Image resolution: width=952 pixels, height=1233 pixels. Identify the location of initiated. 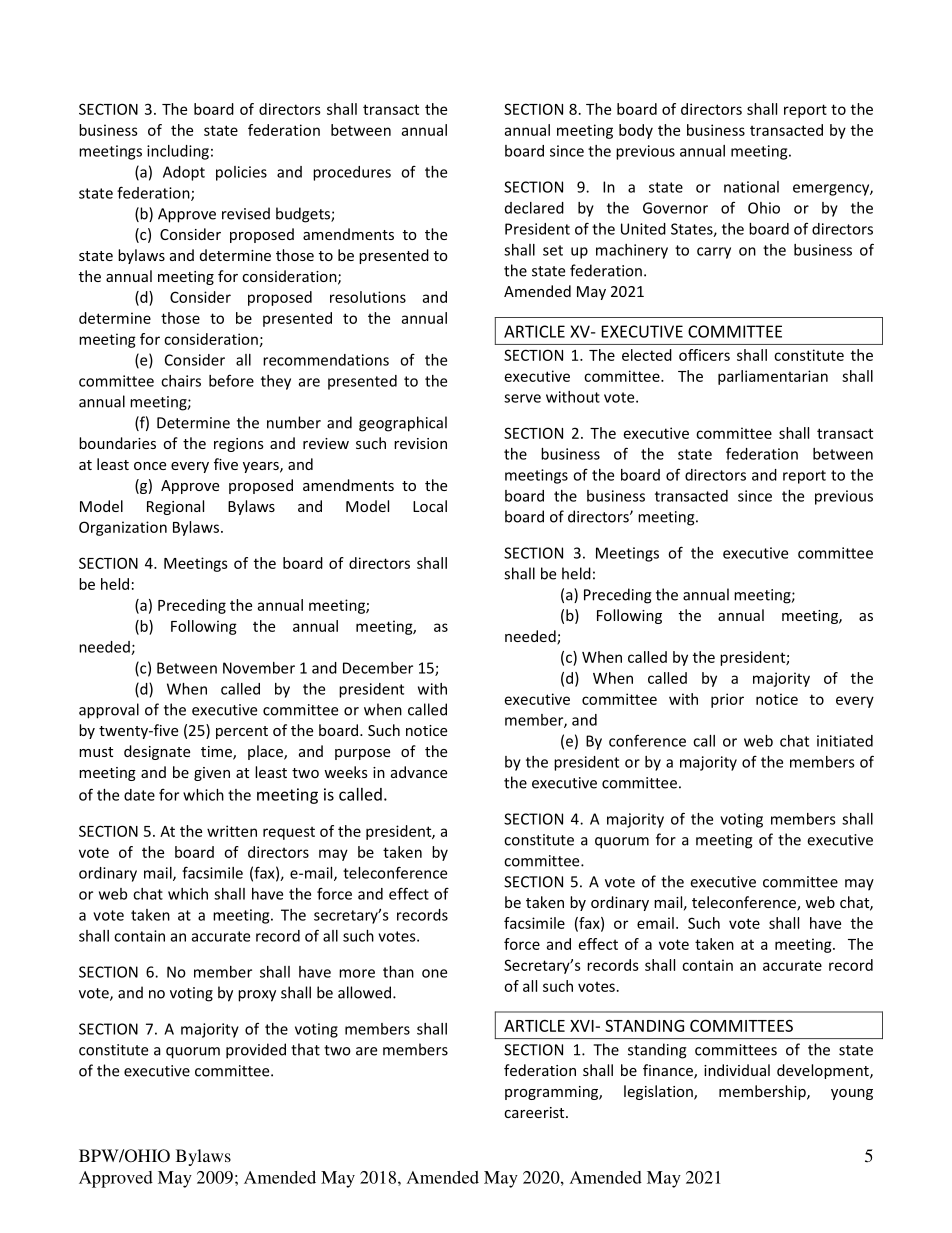
(845, 741).
